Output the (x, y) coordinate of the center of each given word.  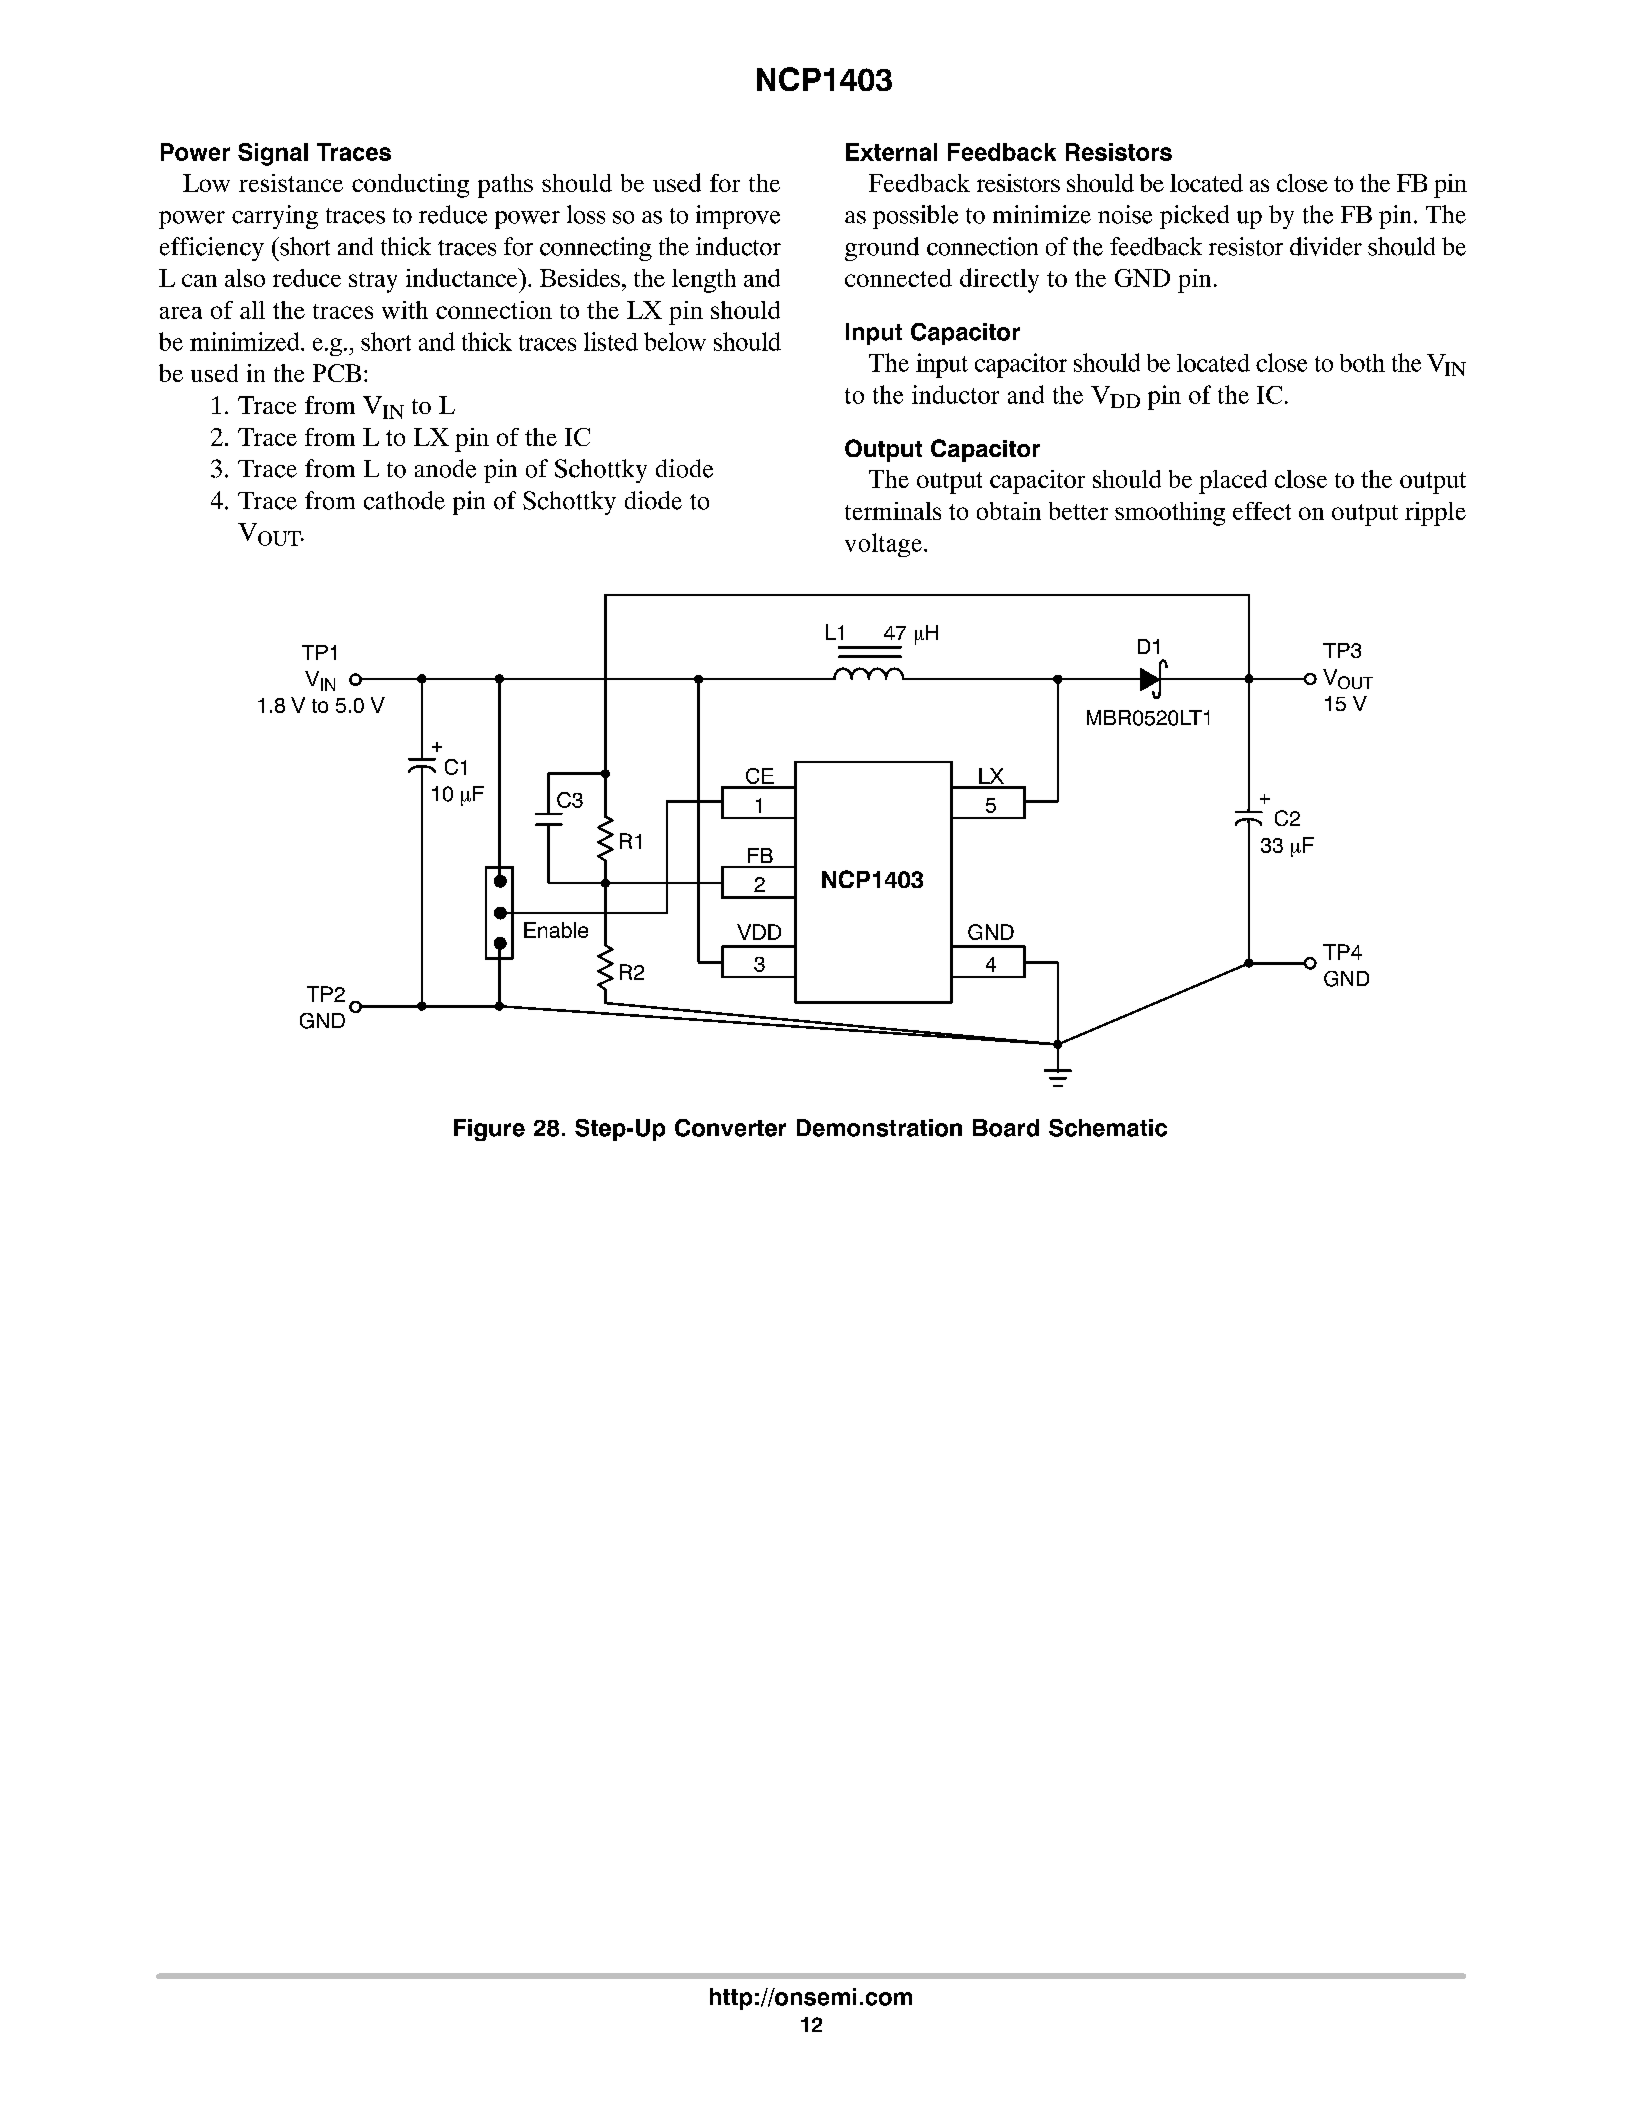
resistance (291, 183)
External (891, 152)
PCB (337, 373)
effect (1262, 511)
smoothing (1170, 514)
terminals (893, 511)
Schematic (1108, 1128)
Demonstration (879, 1128)
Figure (489, 1130)
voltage (883, 545)
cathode (404, 500)
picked (1194, 217)
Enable (556, 930)
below (675, 341)
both (1362, 363)
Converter (730, 1128)
